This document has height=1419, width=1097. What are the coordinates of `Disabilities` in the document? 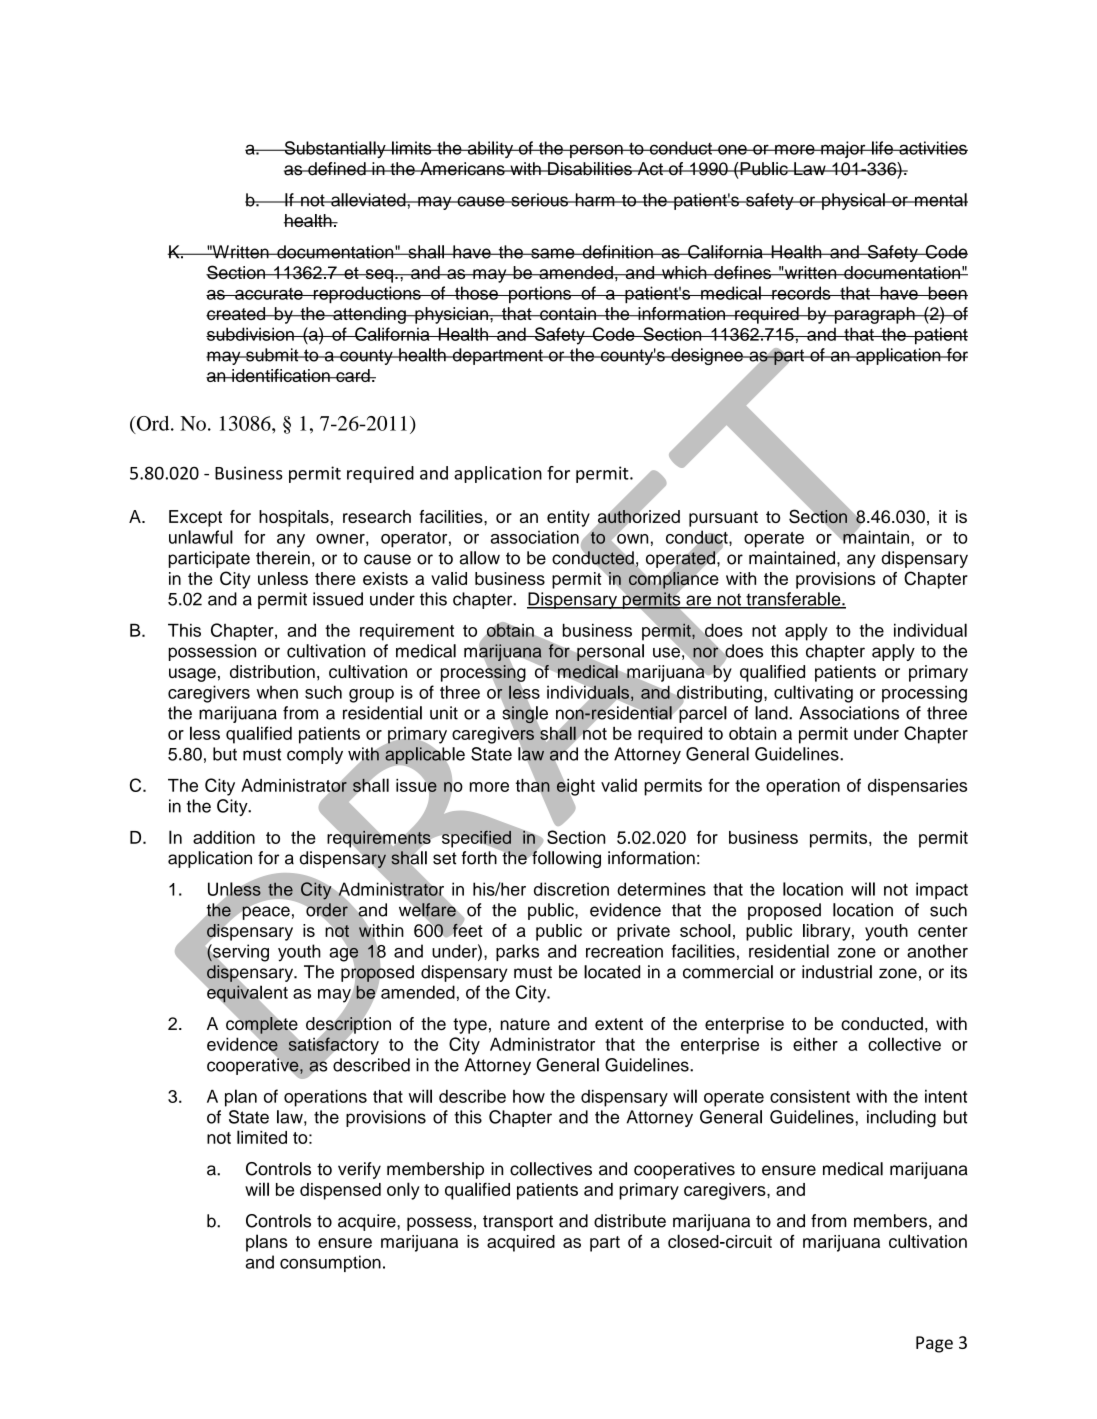 It's located at (590, 169).
